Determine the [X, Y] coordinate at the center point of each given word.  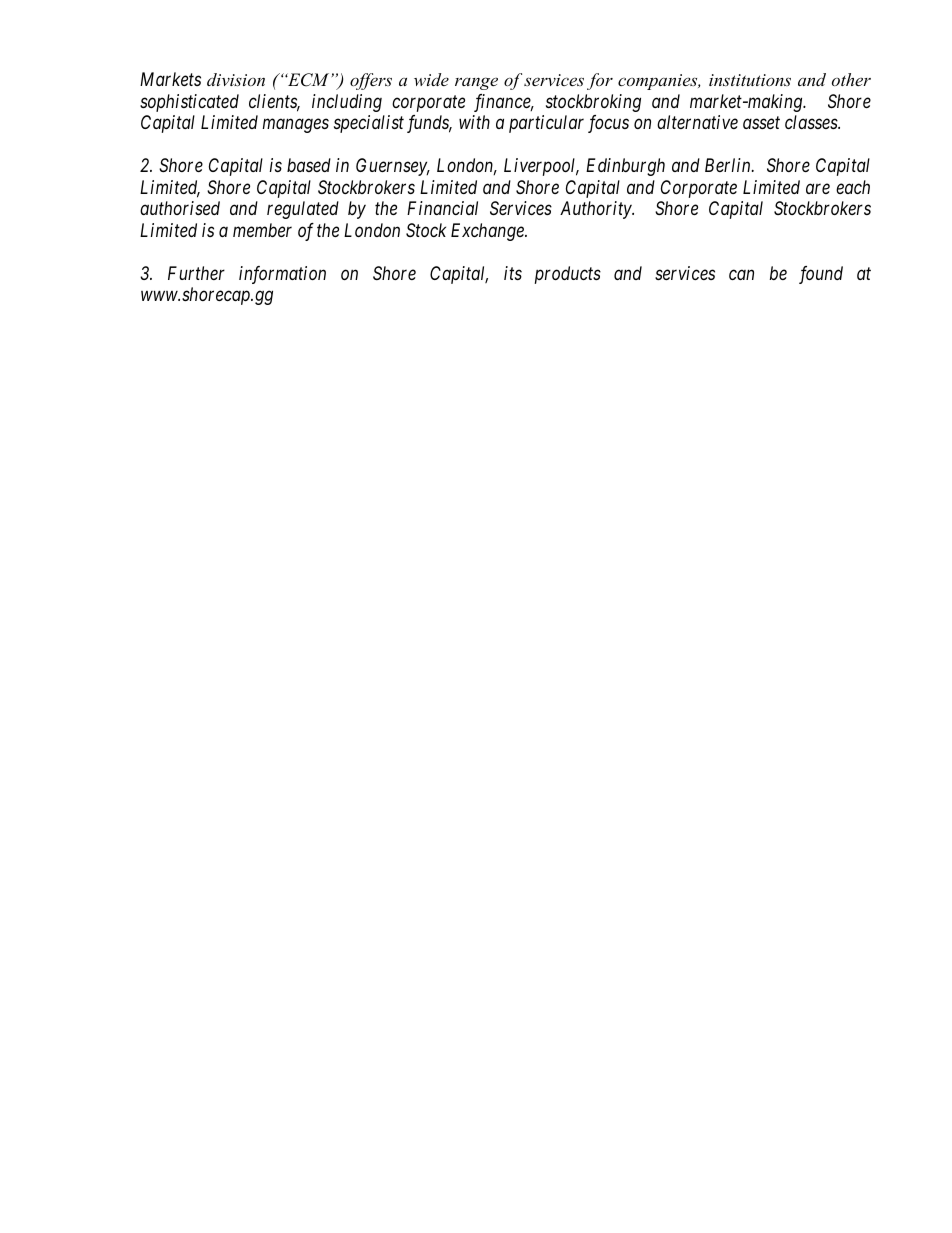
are [818, 189]
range [476, 83]
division [236, 79]
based [309, 165]
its [513, 273]
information [282, 275]
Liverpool [541, 167]
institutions [750, 80]
